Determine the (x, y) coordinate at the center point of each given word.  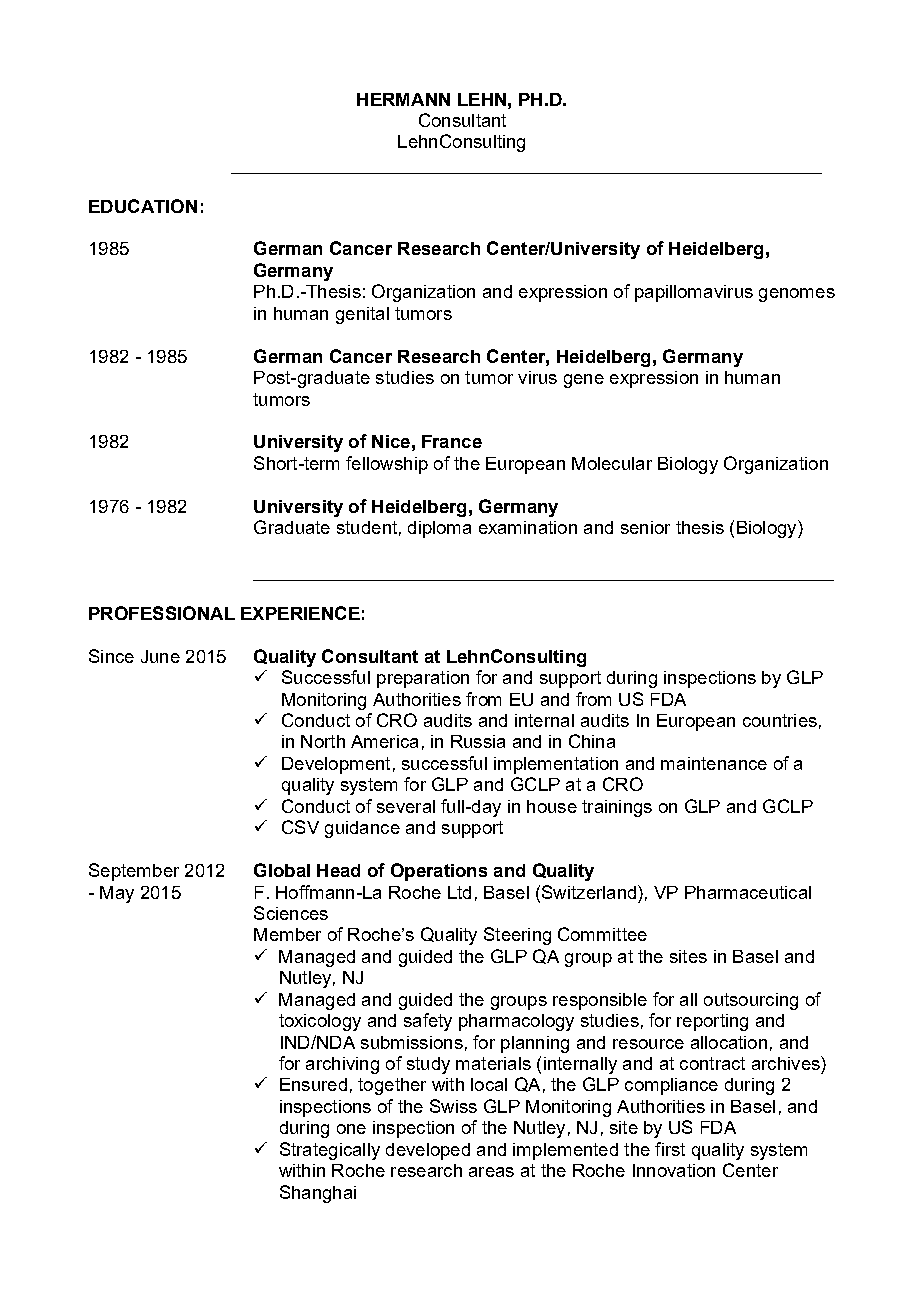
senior (645, 527)
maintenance (714, 763)
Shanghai (318, 1194)
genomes (797, 295)
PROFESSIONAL (162, 613)
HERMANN (403, 99)
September (134, 872)
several (406, 806)
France (452, 441)
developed (428, 1151)
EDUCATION (143, 206)
